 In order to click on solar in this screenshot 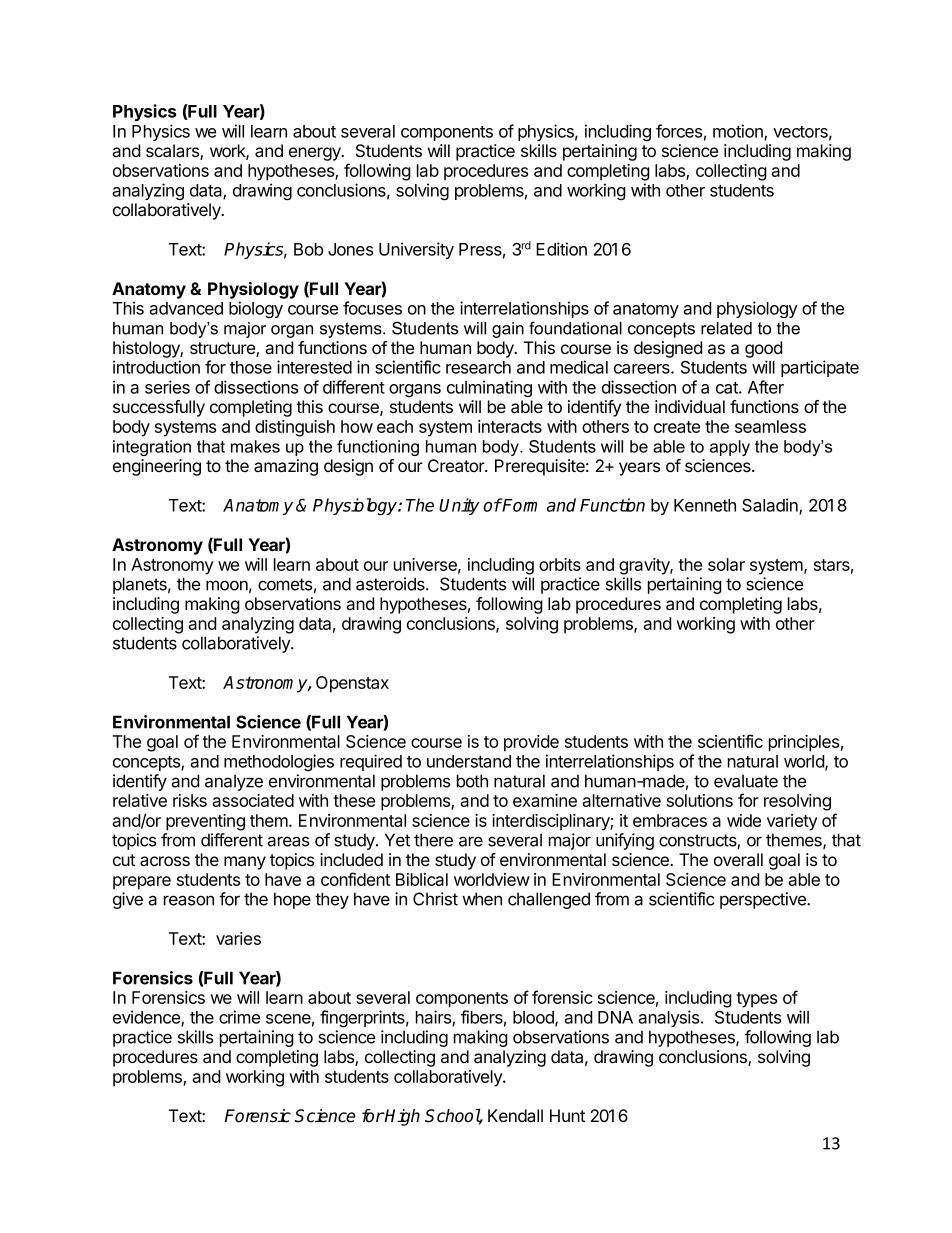, I will do `click(726, 564)`.
